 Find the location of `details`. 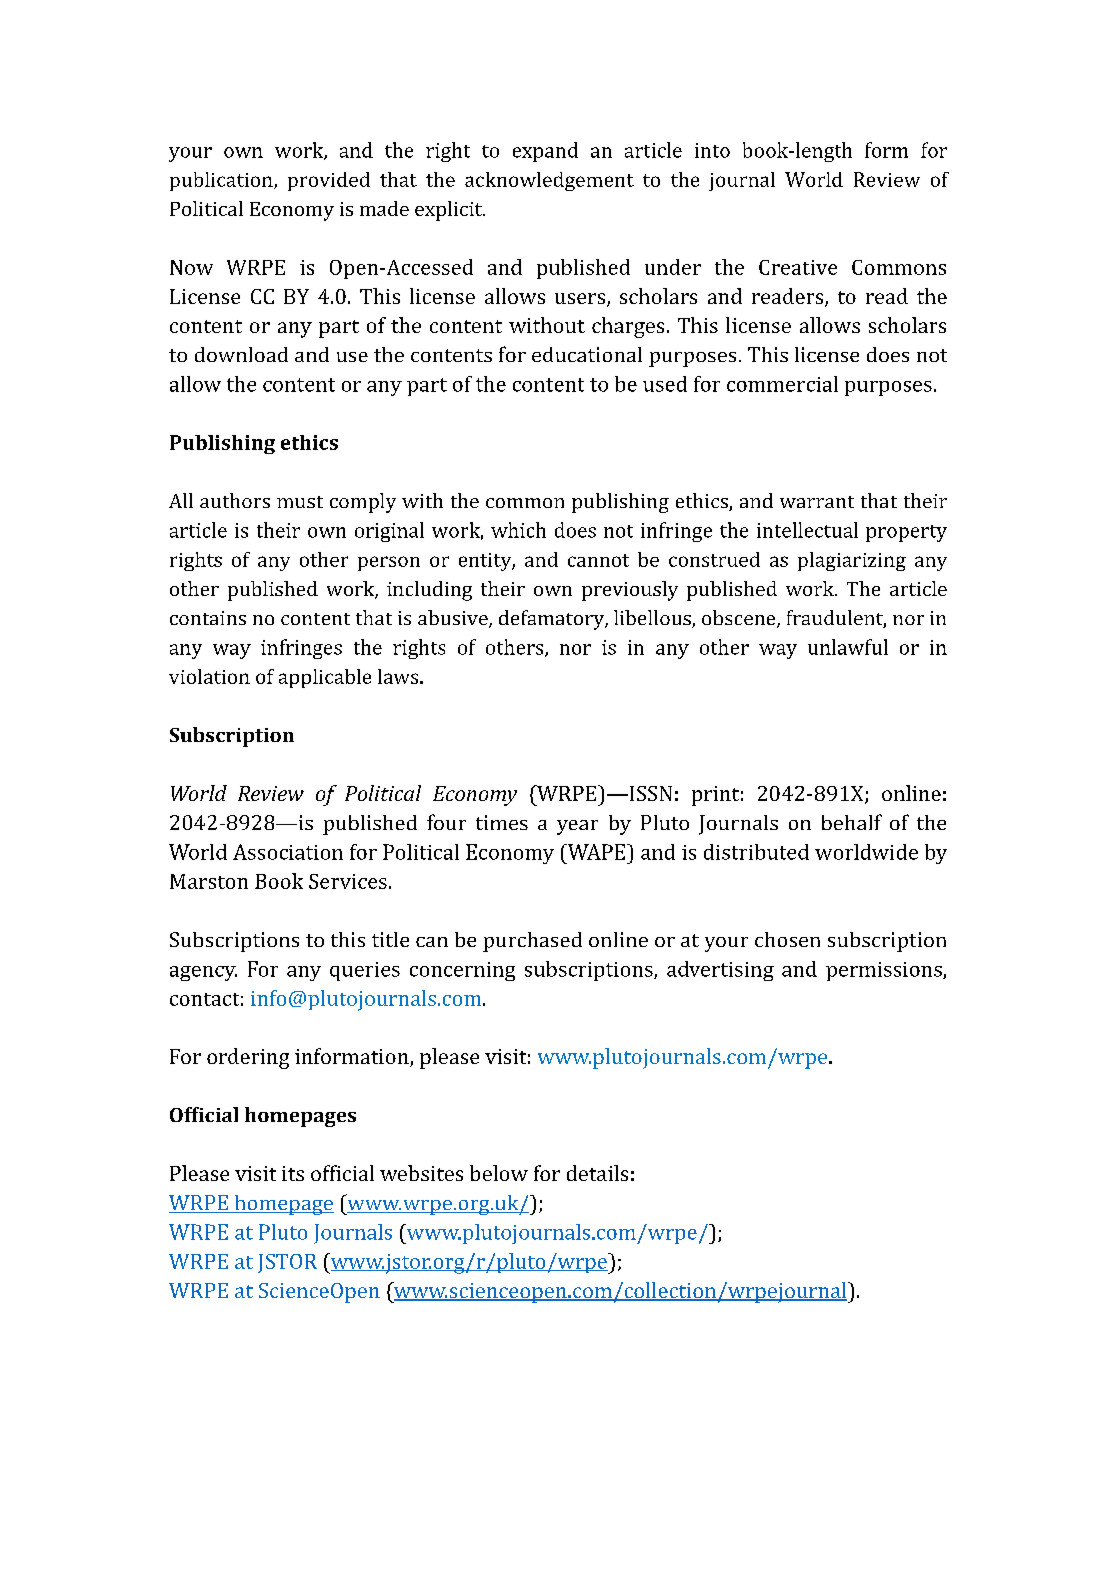

details is located at coordinates (597, 1173).
